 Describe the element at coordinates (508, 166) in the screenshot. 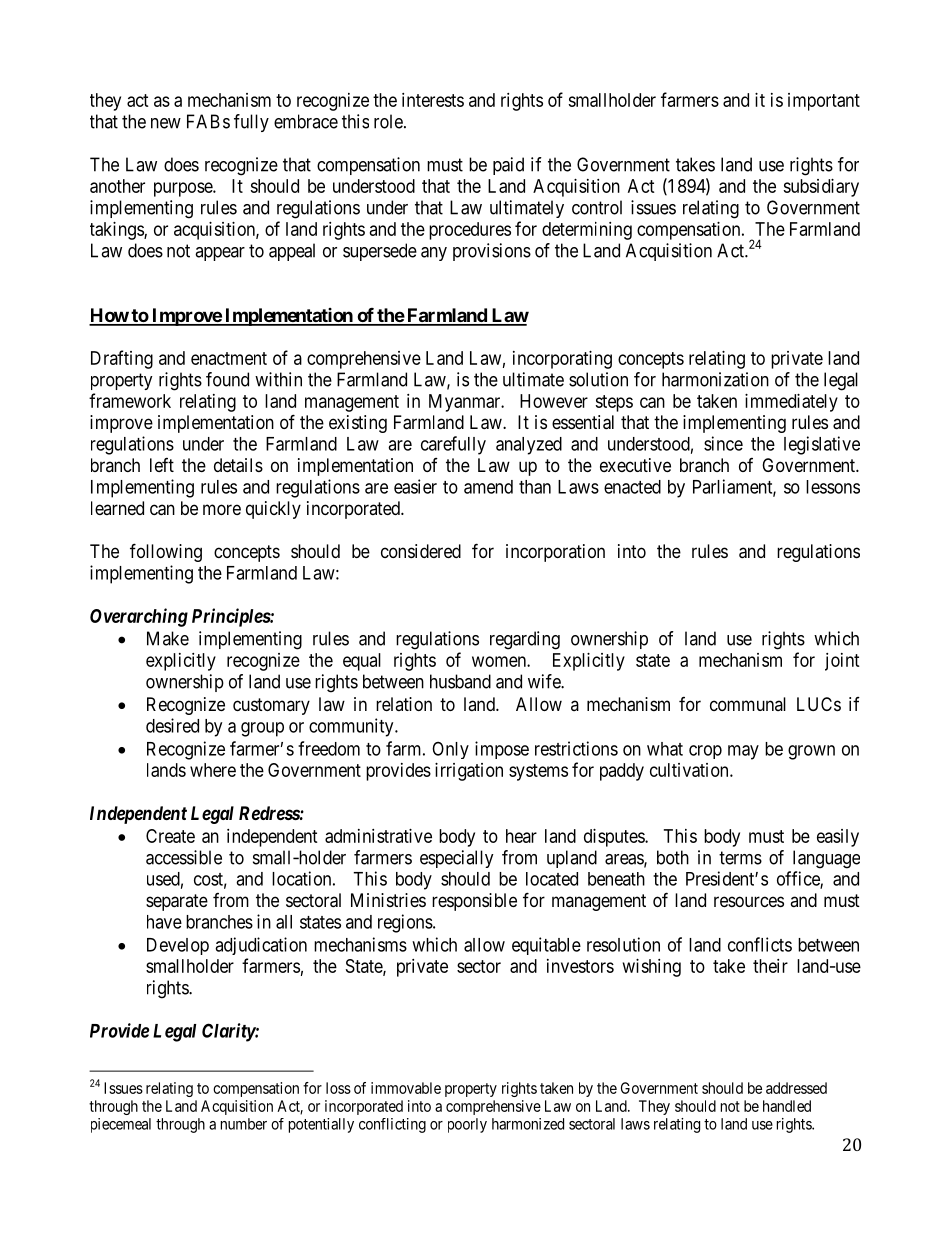

I see `paid` at that location.
